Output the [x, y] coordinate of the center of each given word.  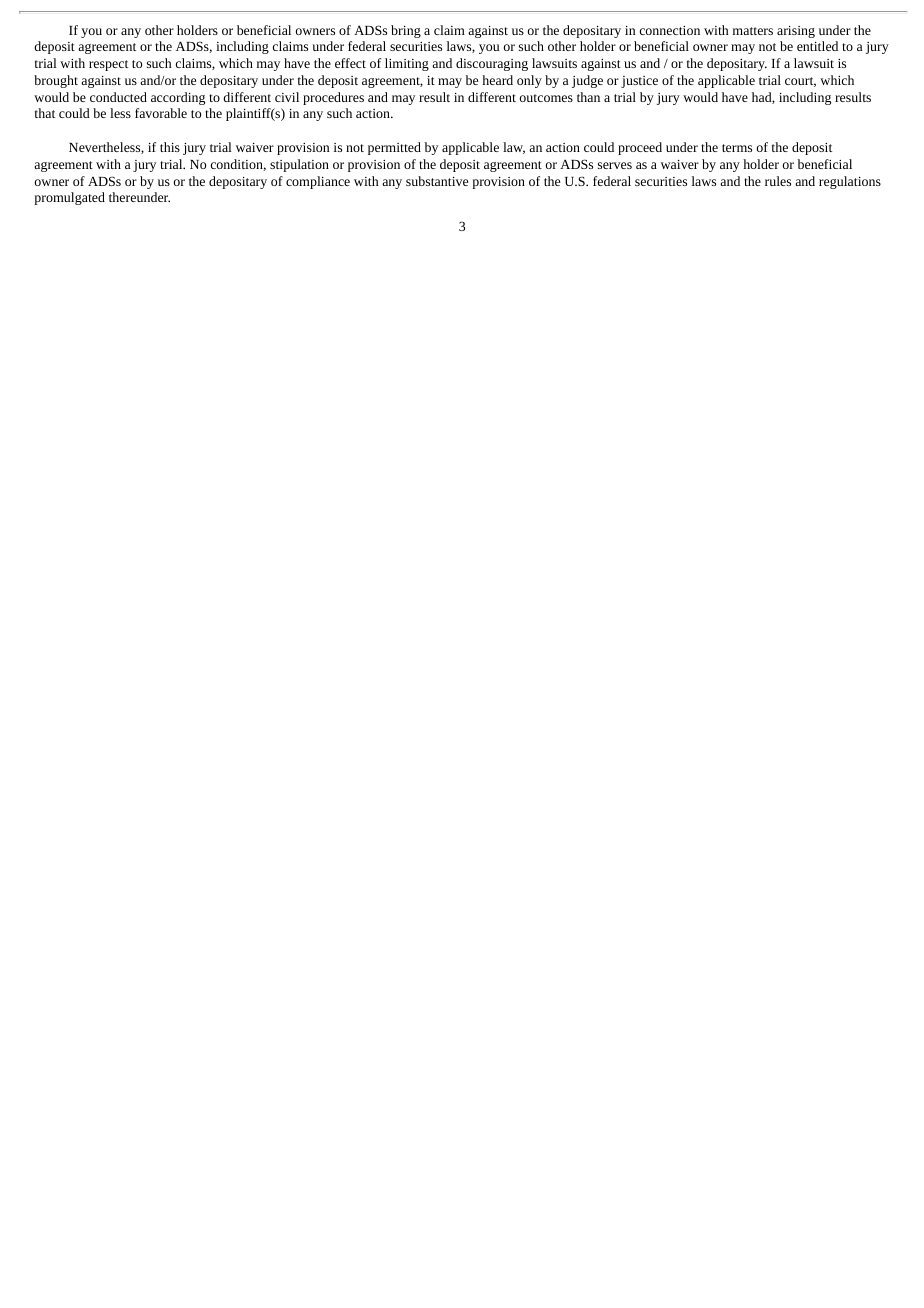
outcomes [546, 98]
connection [670, 30]
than [588, 97]
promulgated [69, 198]
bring [406, 31]
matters [753, 31]
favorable [161, 113]
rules [778, 181]
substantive [437, 181]
